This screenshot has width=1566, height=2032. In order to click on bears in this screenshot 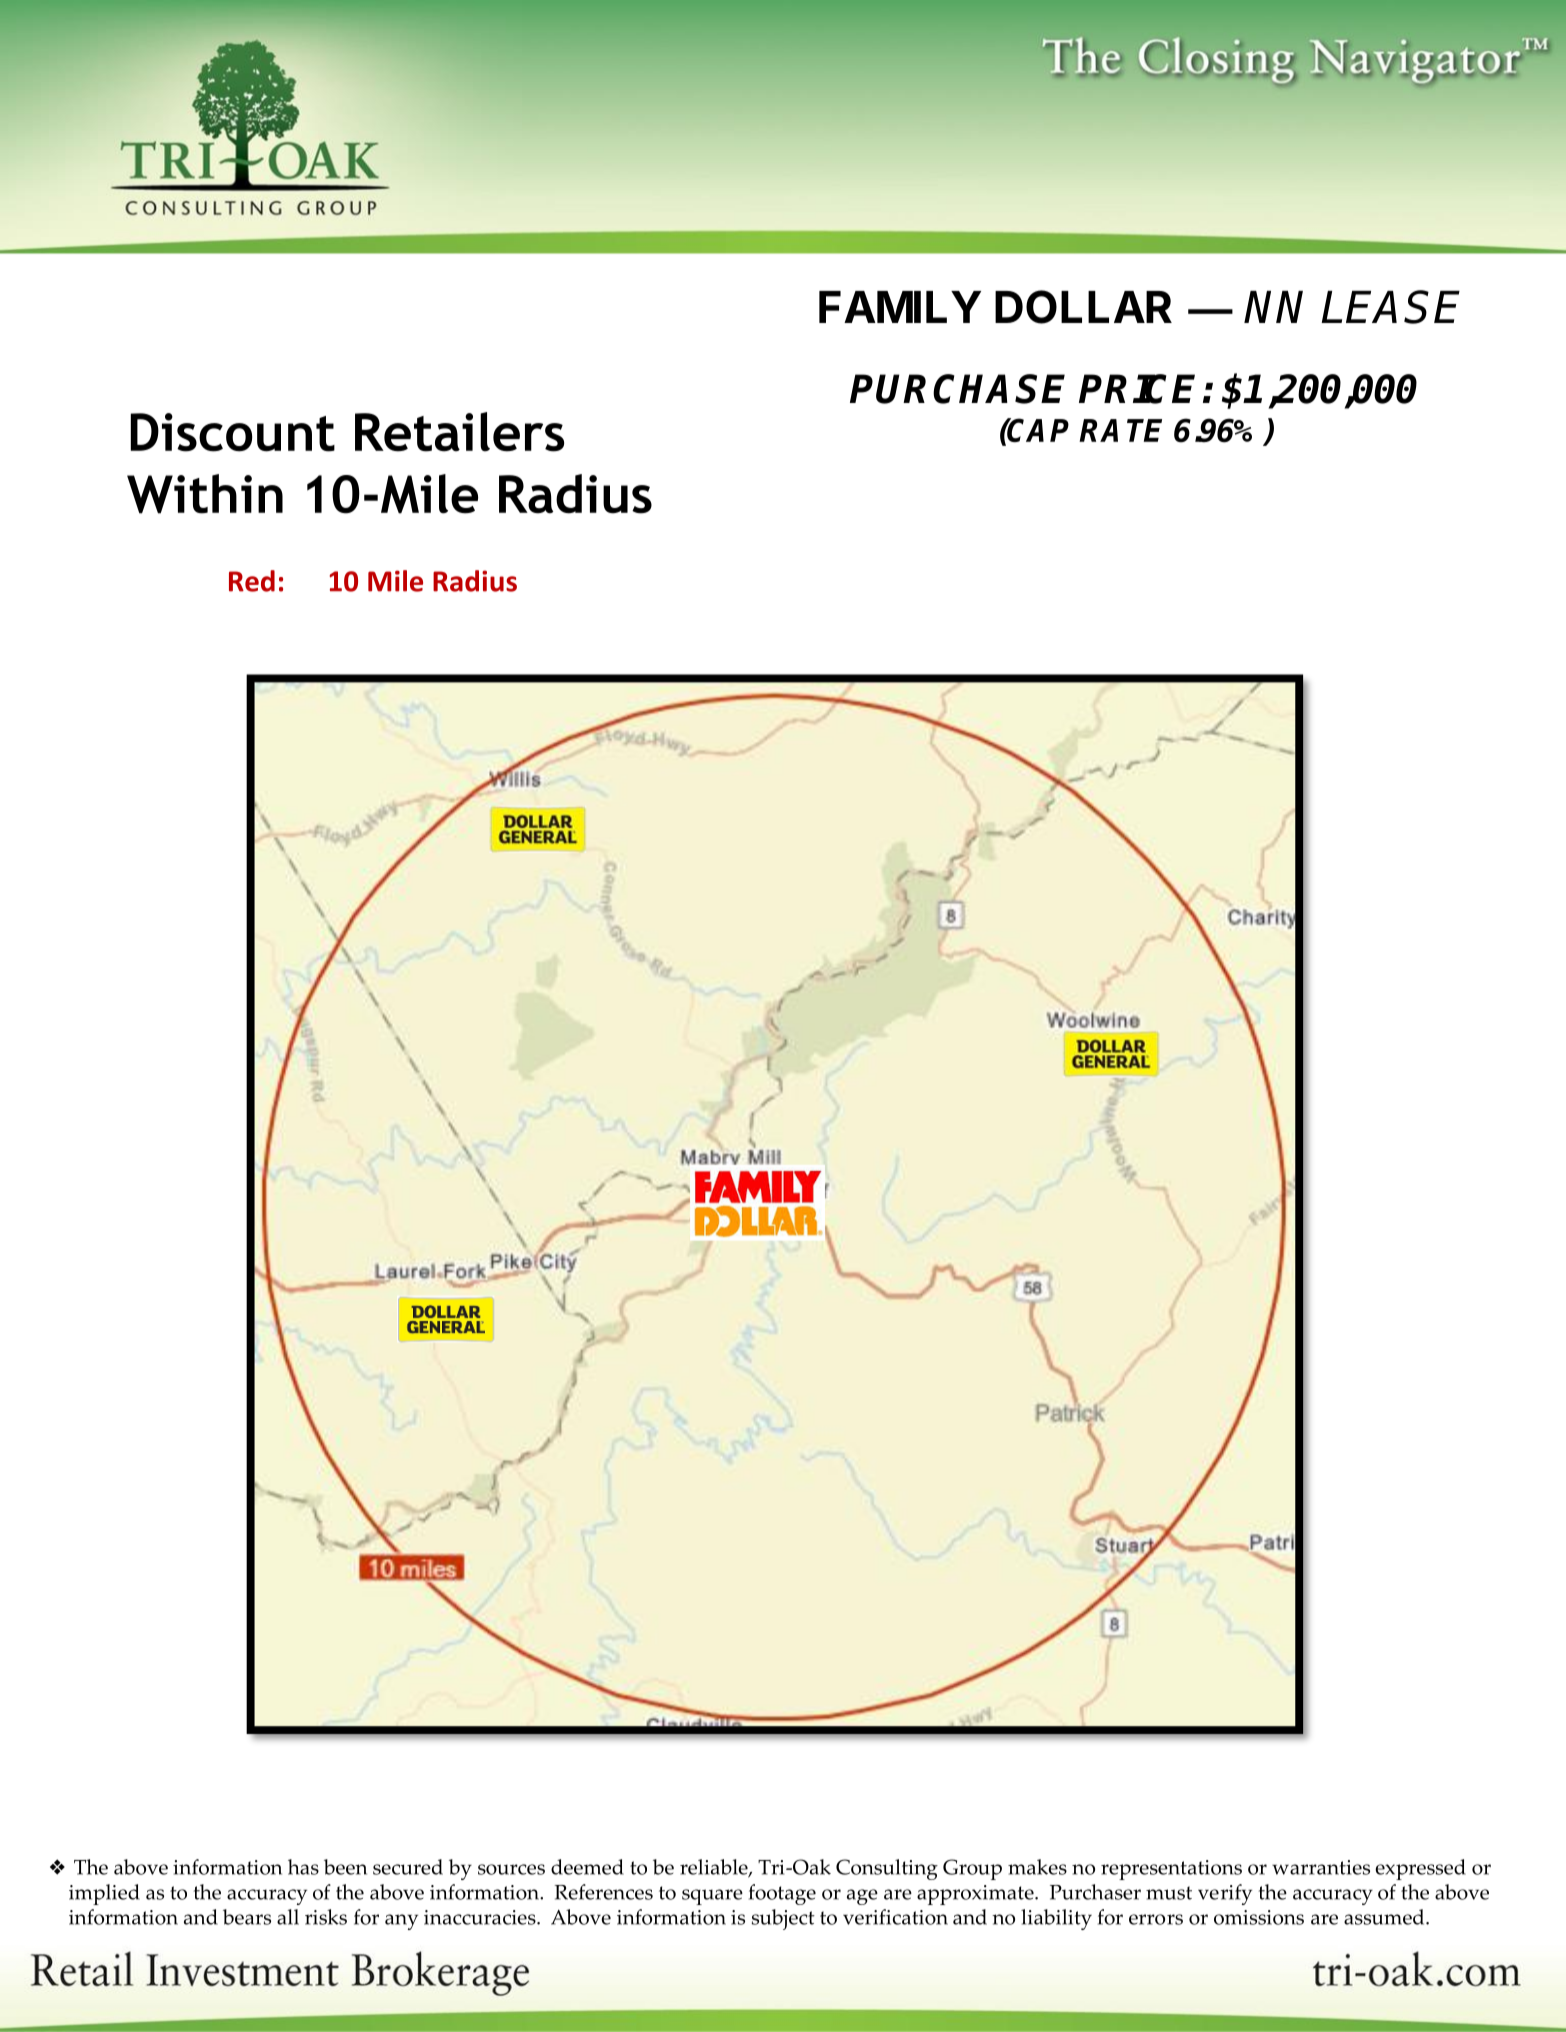, I will do `click(247, 1917)`.
